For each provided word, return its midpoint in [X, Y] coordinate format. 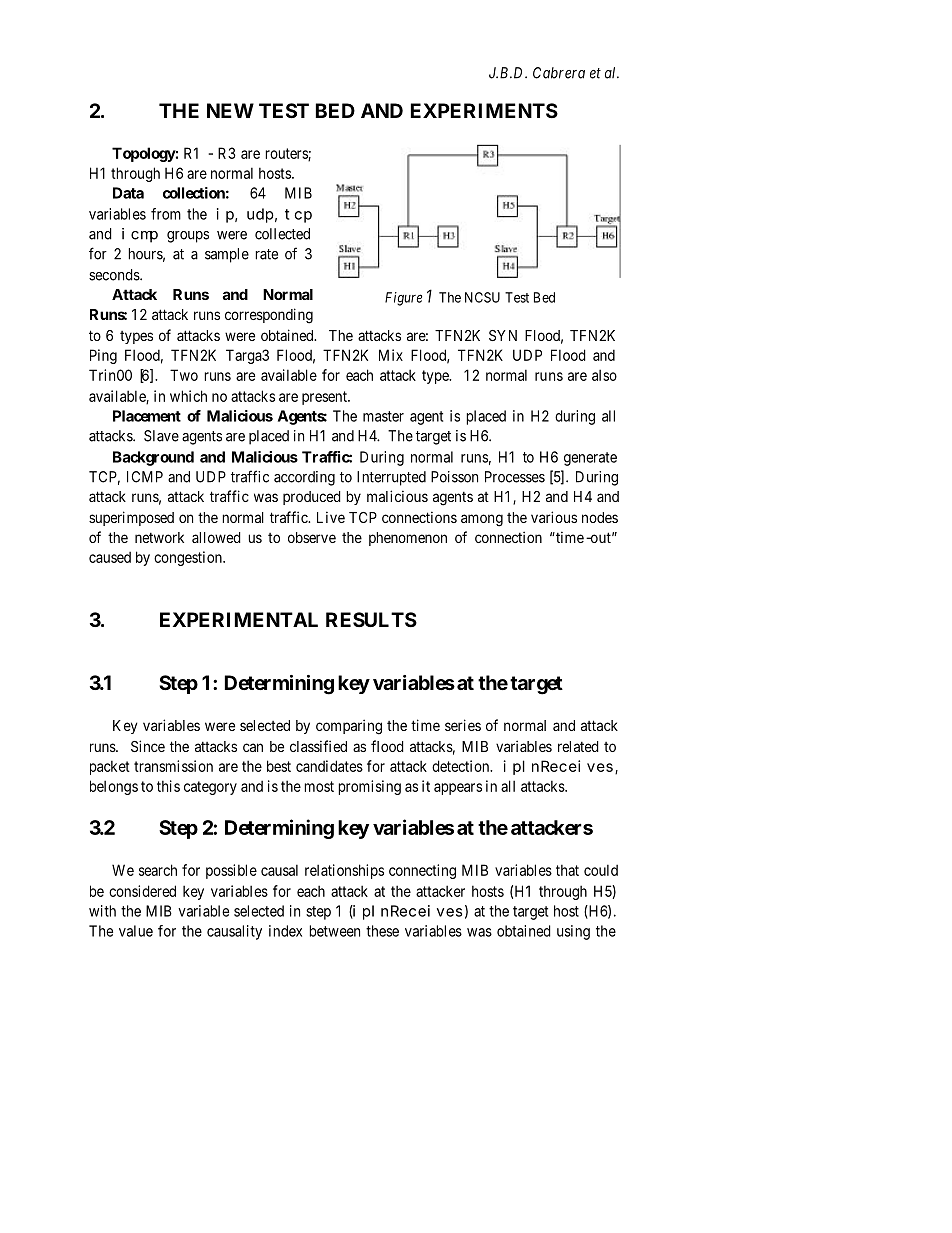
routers [287, 154]
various [554, 517]
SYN [503, 335]
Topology [144, 154]
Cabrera [559, 73]
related [578, 746]
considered [142, 891]
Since [148, 746]
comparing [349, 727]
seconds [115, 275]
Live [331, 517]
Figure [403, 299]
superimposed [131, 518]
